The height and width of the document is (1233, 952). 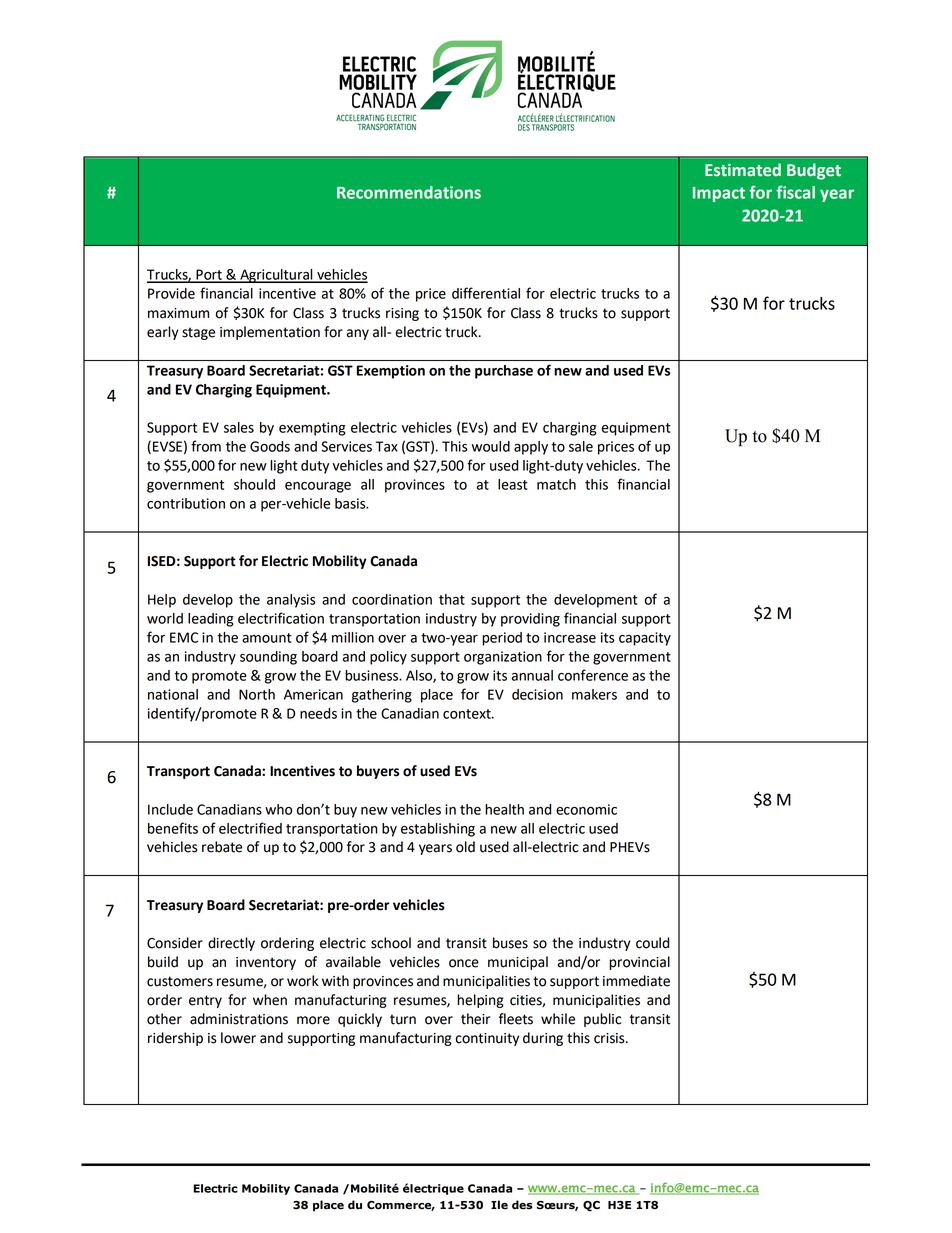 I want to click on Agricultural, so click(x=276, y=276).
